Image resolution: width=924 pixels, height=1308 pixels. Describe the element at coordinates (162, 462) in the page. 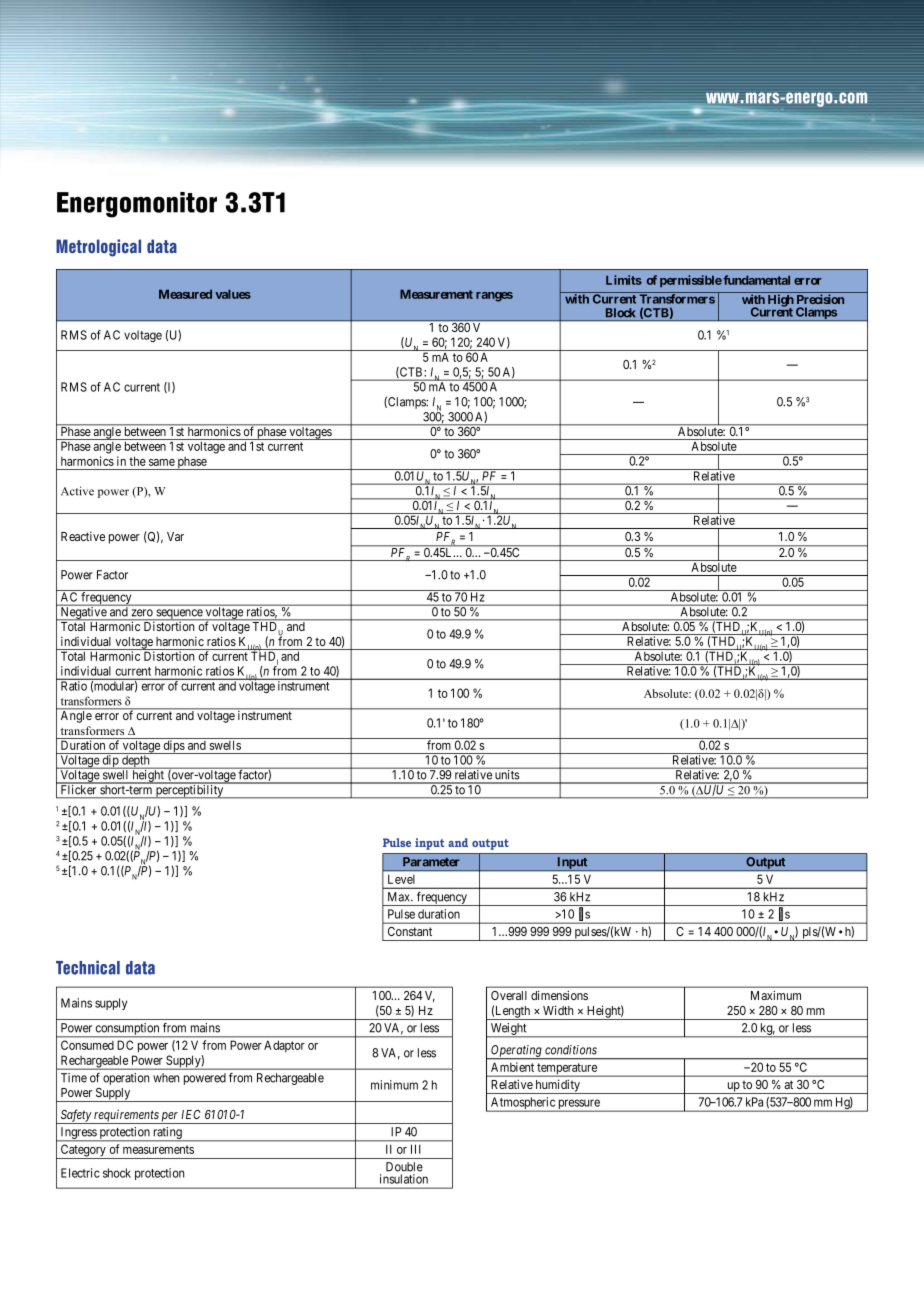

I see `same` at that location.
